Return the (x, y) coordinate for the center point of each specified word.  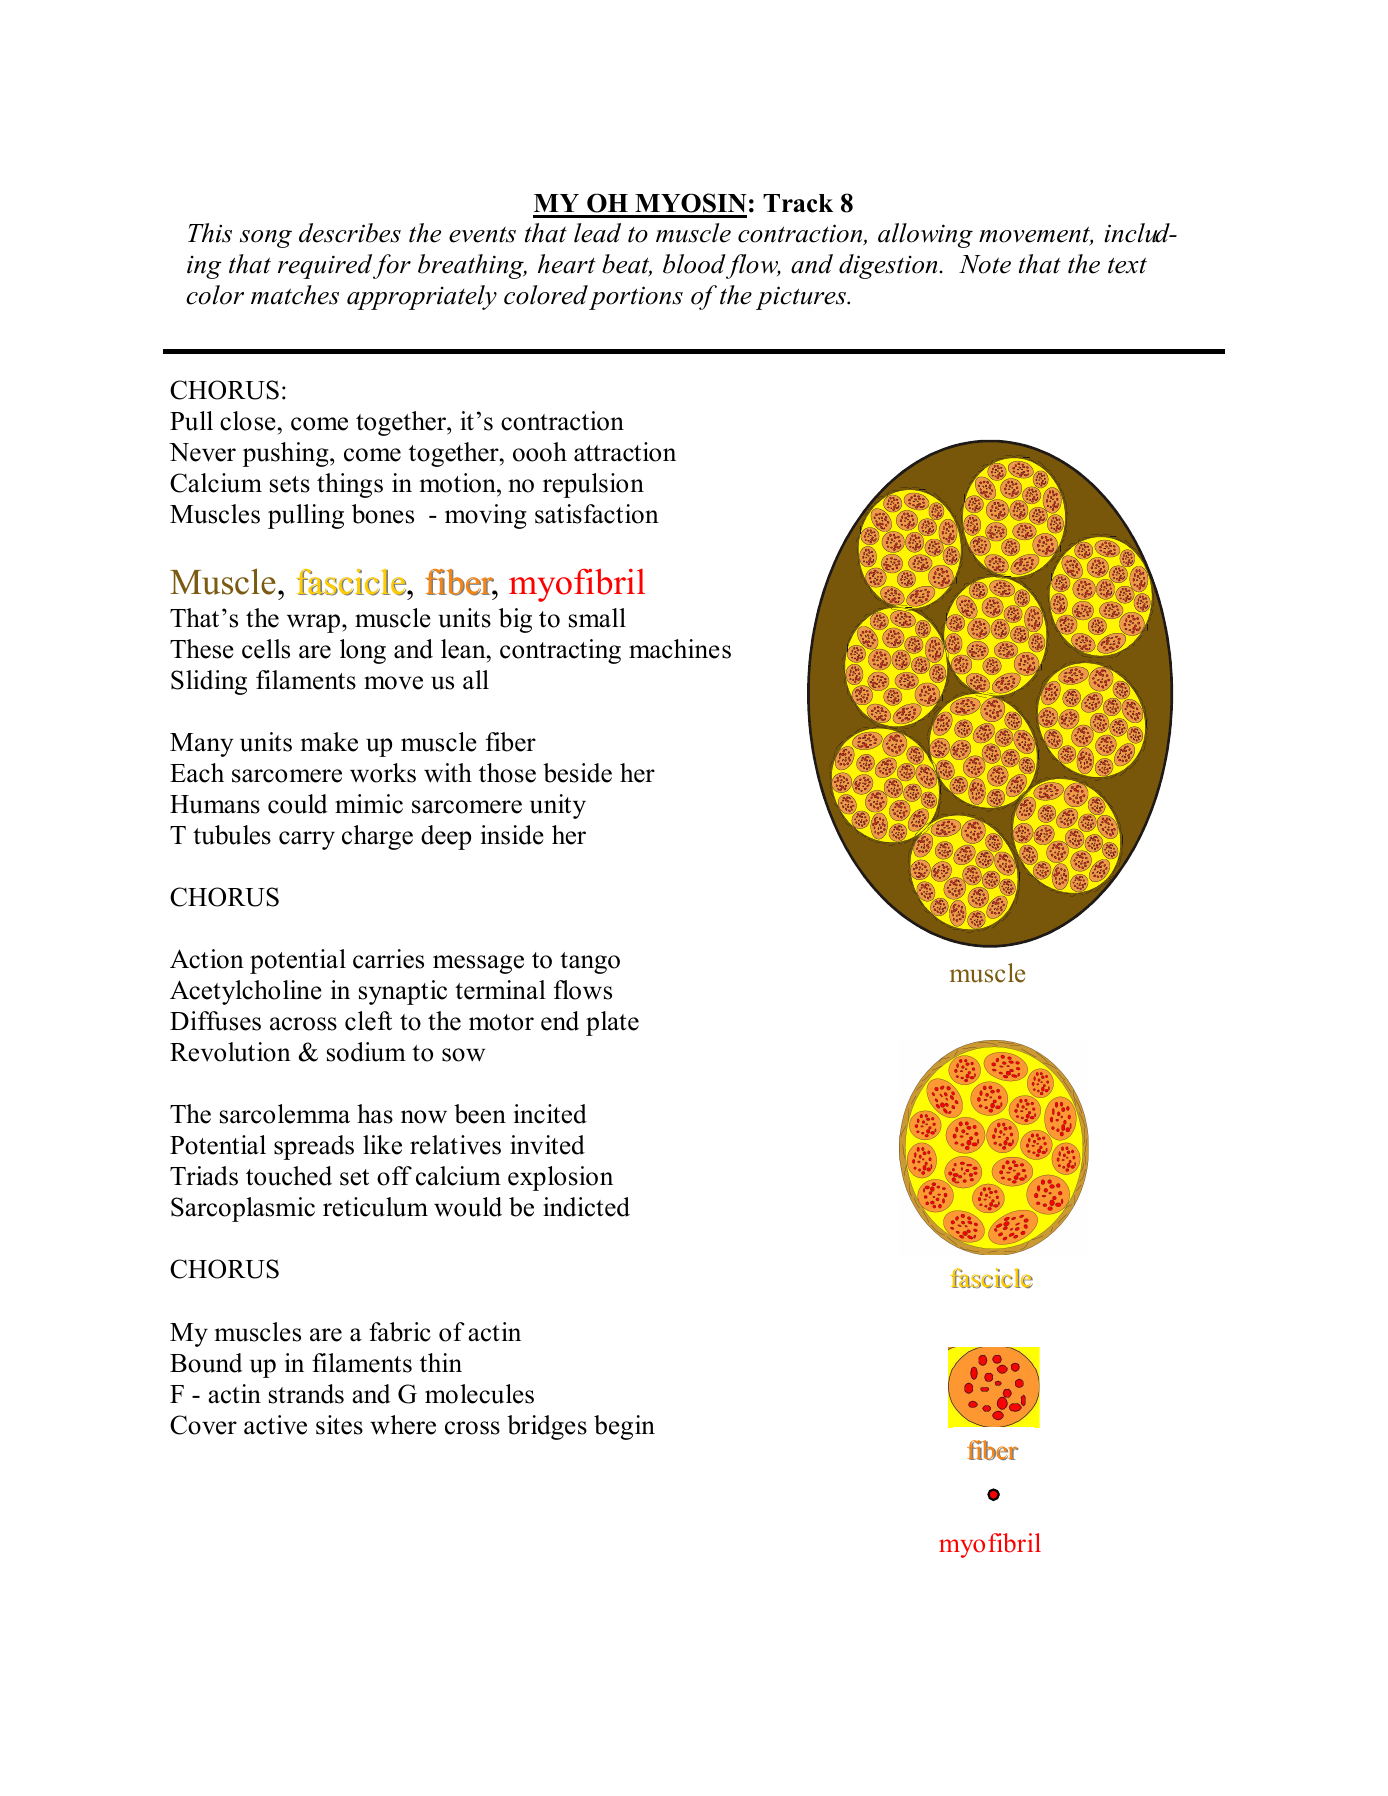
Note (985, 264)
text (1127, 265)
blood (694, 264)
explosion (560, 1178)
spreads (314, 1147)
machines (680, 649)
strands (306, 1394)
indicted (586, 1207)
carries (388, 959)
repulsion (593, 485)
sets (290, 484)
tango (590, 963)
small (597, 618)
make (329, 742)
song (266, 239)
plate (612, 1023)
